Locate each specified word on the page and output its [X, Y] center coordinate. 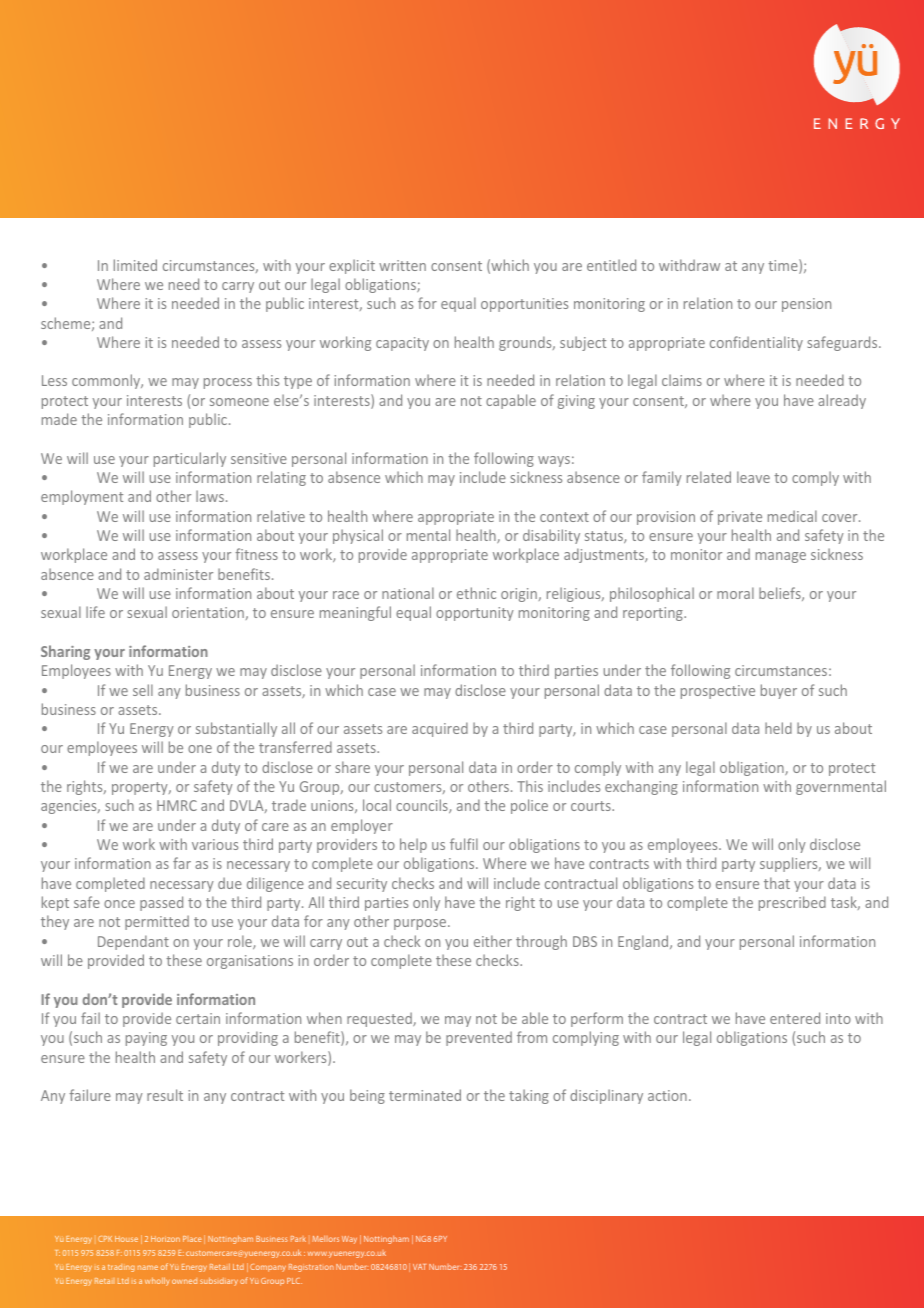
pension [806, 305]
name [148, 1267]
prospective [718, 692]
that [777, 883]
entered [795, 1018]
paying [146, 1039]
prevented [479, 1038]
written [402, 265]
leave [753, 477]
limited [135, 265]
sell [143, 690]
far [182, 863]
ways [554, 461]
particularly [190, 459]
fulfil [464, 844]
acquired [440, 729]
